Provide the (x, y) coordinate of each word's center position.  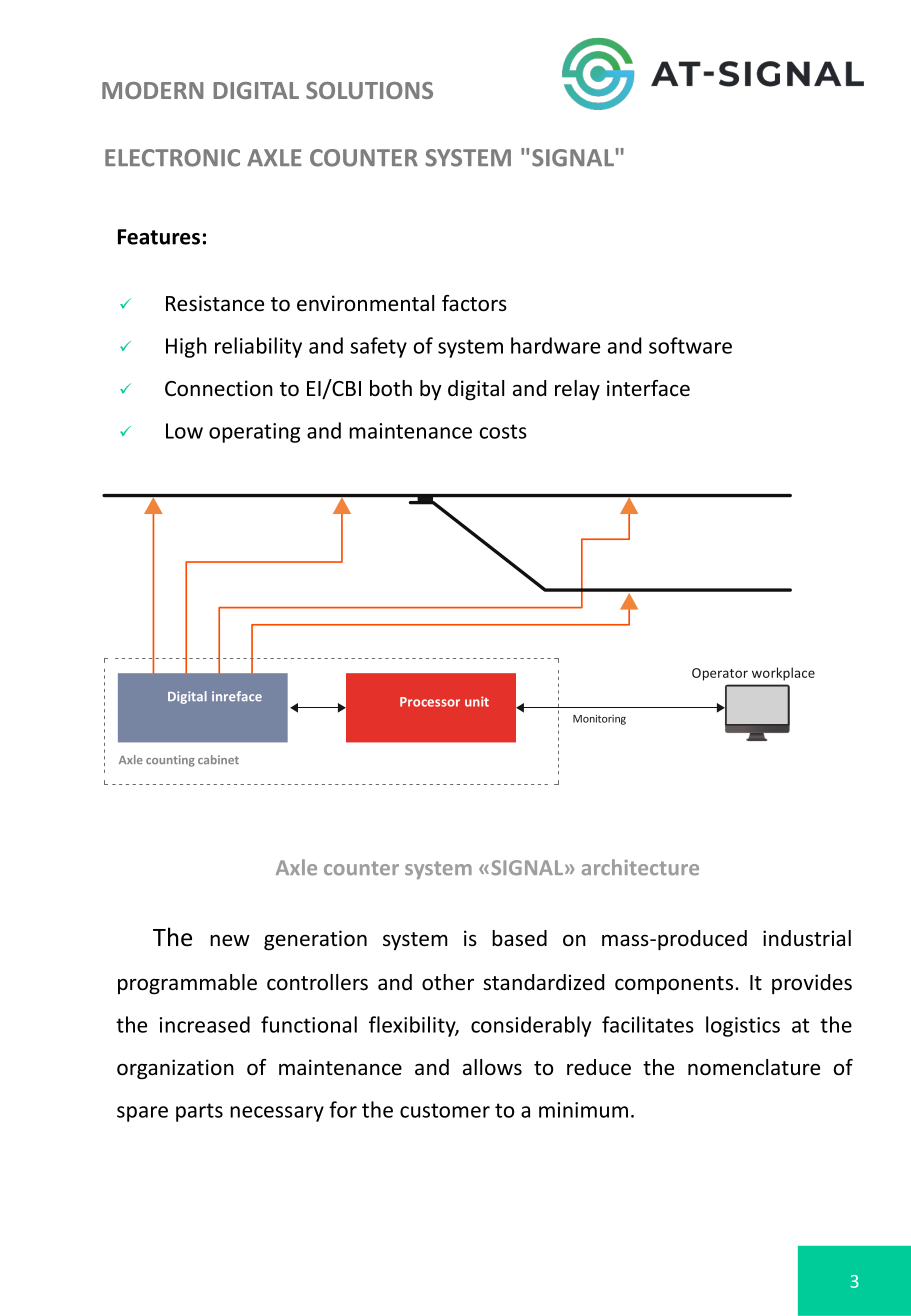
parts (199, 1112)
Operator (720, 674)
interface (648, 388)
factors (474, 303)
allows (492, 1067)
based (519, 938)
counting (170, 761)
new (230, 940)
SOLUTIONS (369, 90)
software (690, 345)
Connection (219, 388)
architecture (640, 867)
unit (477, 701)
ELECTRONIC (172, 158)
